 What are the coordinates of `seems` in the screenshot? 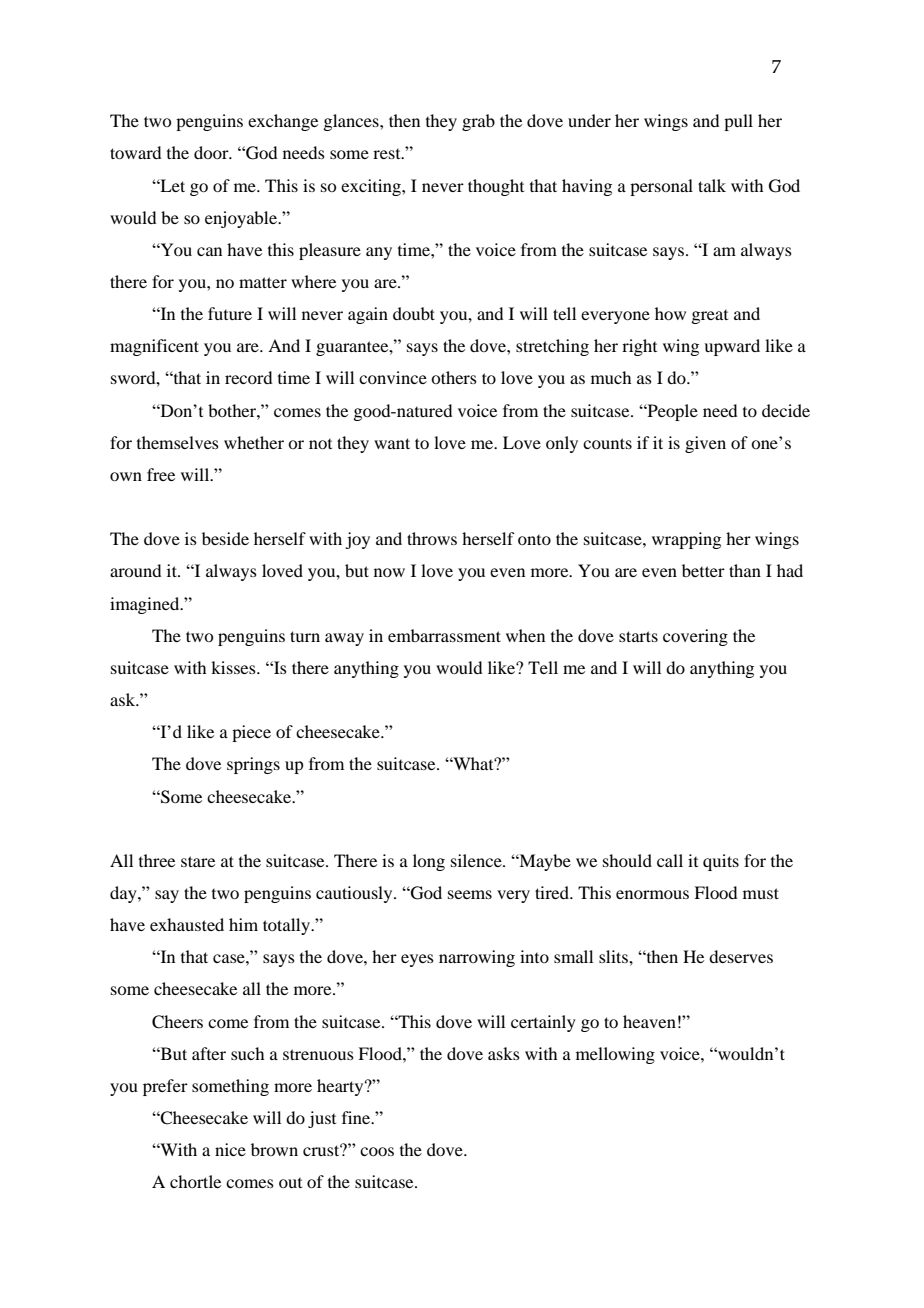 It's located at (470, 894).
